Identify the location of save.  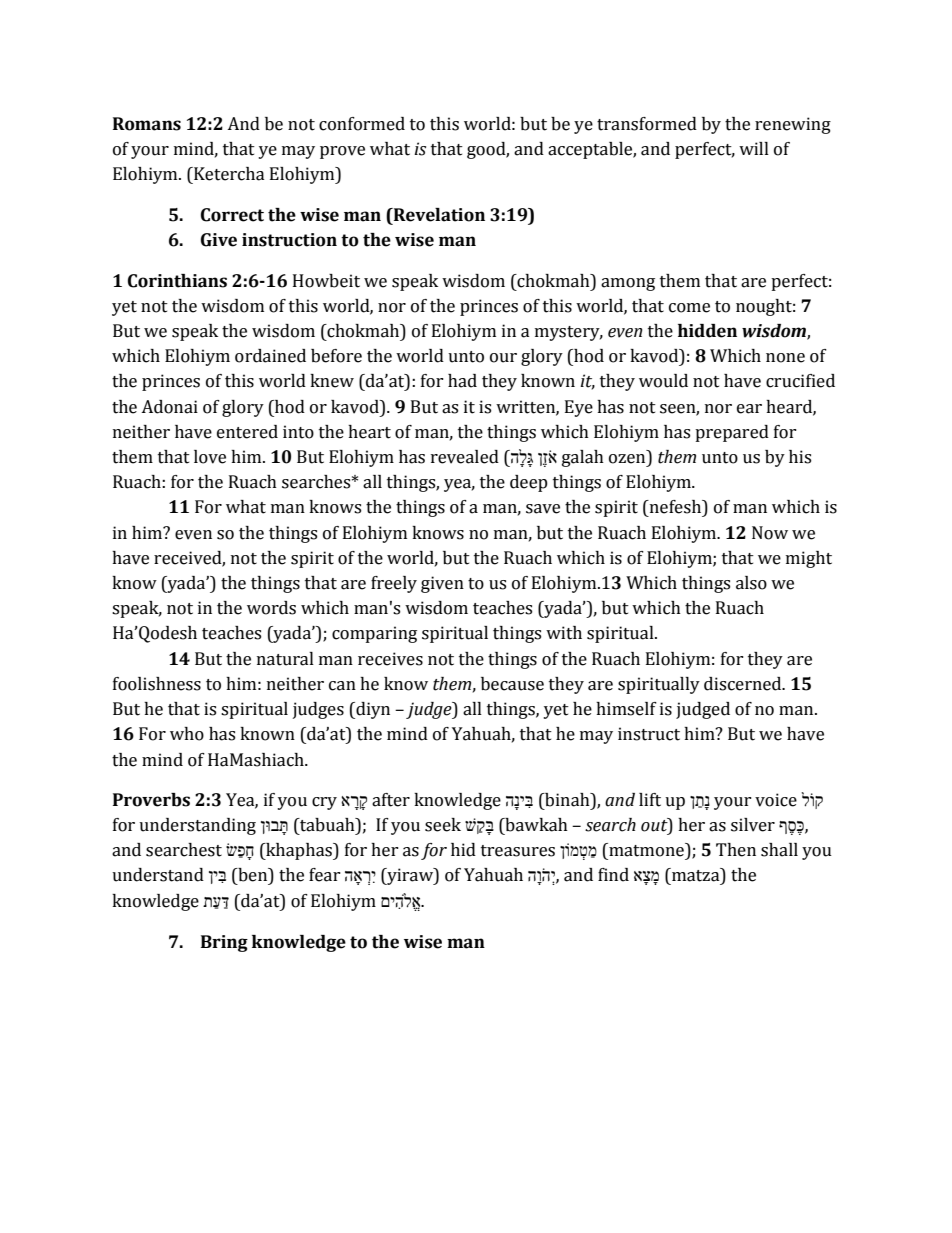
(543, 509).
